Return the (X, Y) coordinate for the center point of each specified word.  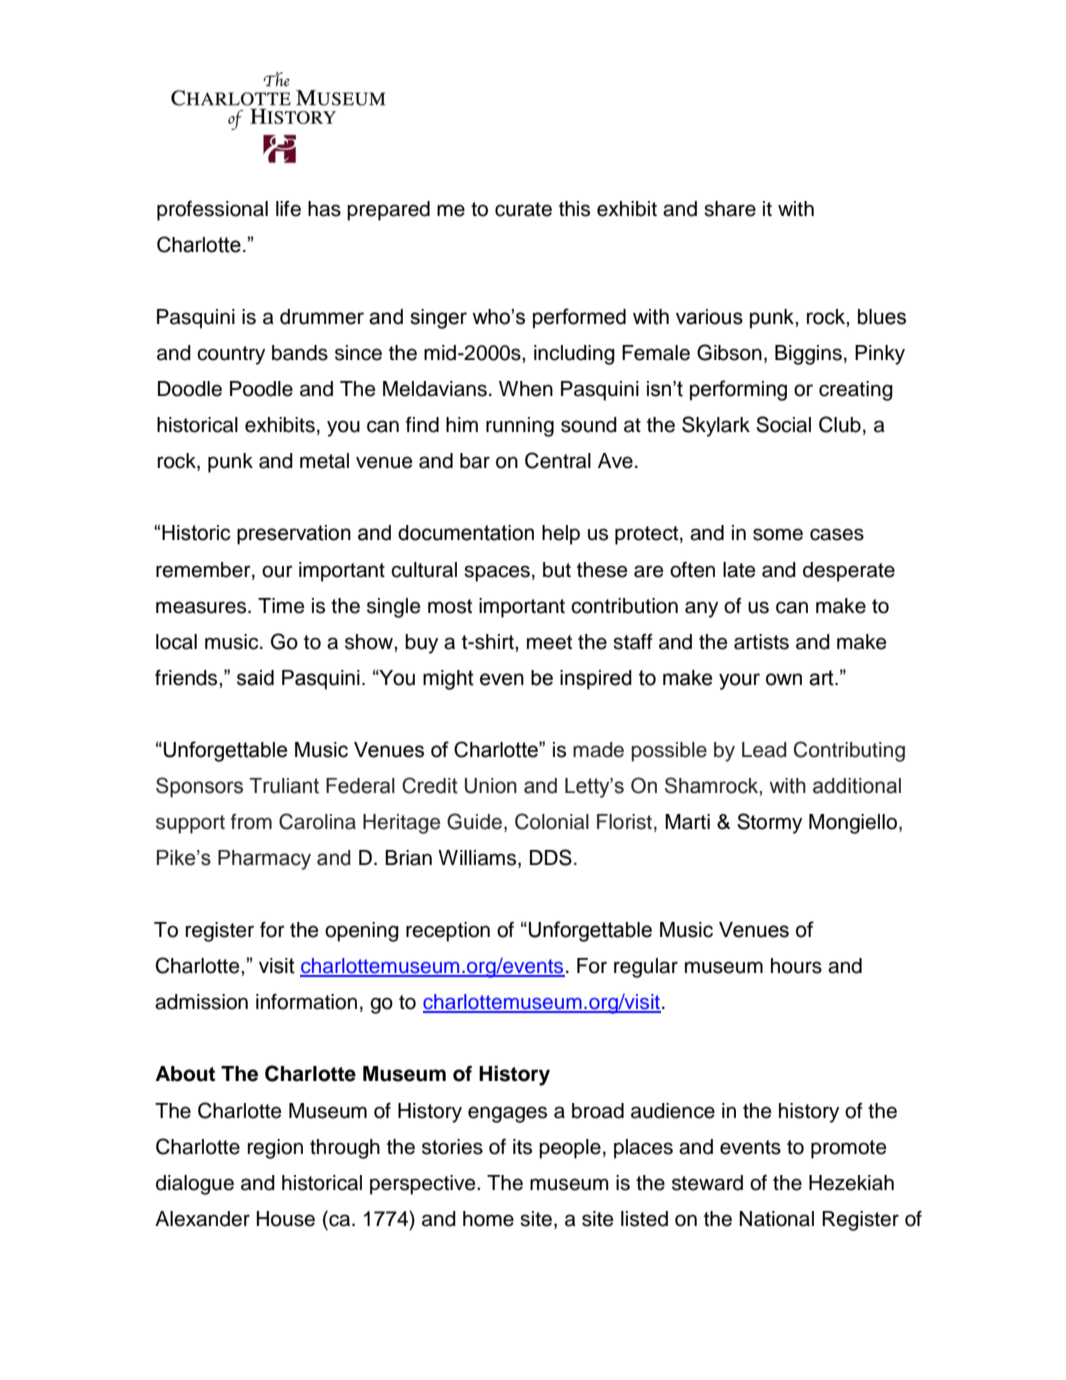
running (520, 427)
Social (783, 424)
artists (761, 642)
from (251, 822)
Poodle (261, 389)
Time (281, 606)
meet (549, 642)
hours (796, 966)
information (306, 1001)
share (730, 209)
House (286, 1219)
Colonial (552, 821)
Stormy (769, 823)
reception (448, 932)
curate (523, 209)
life (288, 209)
